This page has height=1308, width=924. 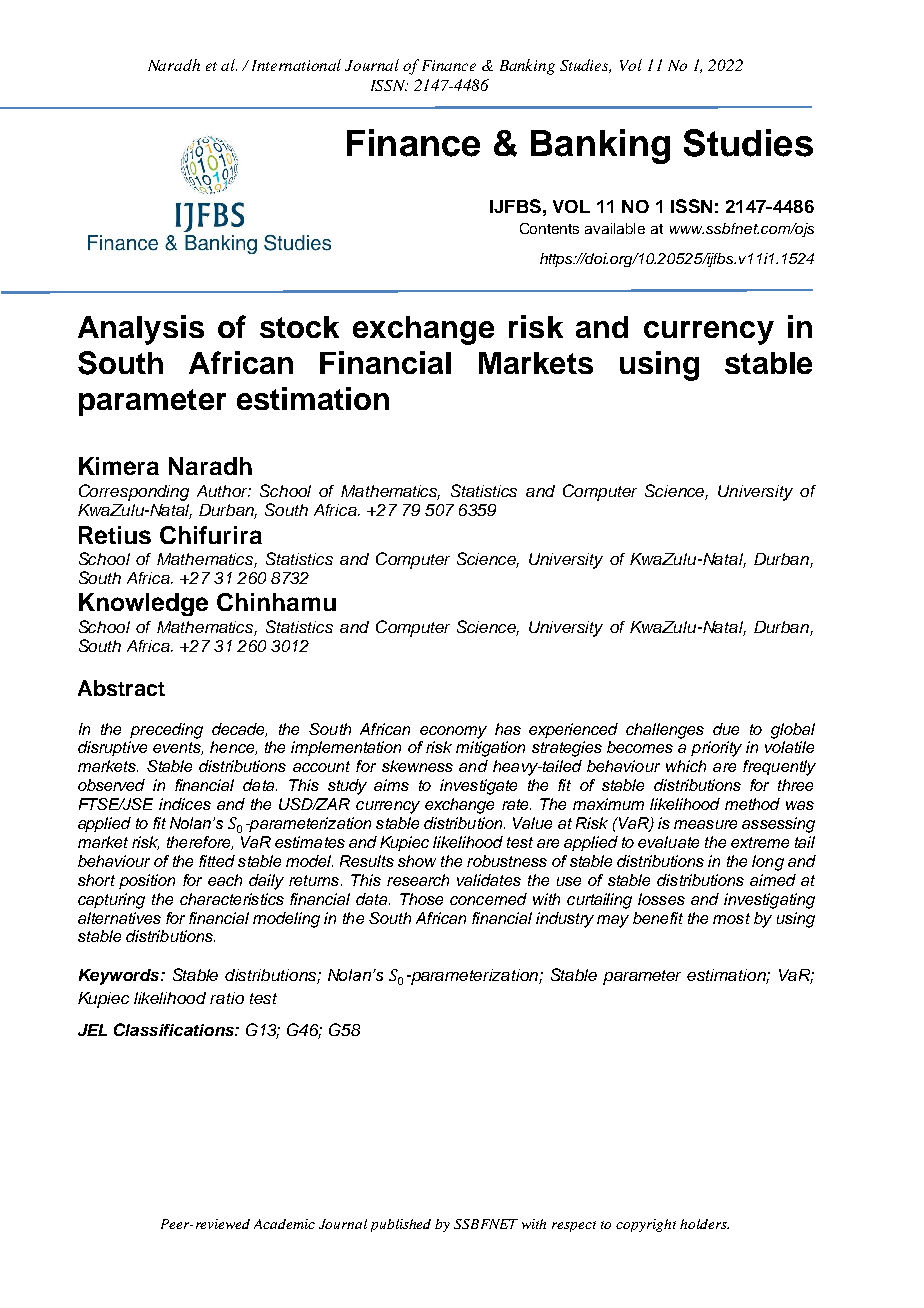 What do you see at coordinates (296, 65) in the page?
I see `International` at bounding box center [296, 65].
